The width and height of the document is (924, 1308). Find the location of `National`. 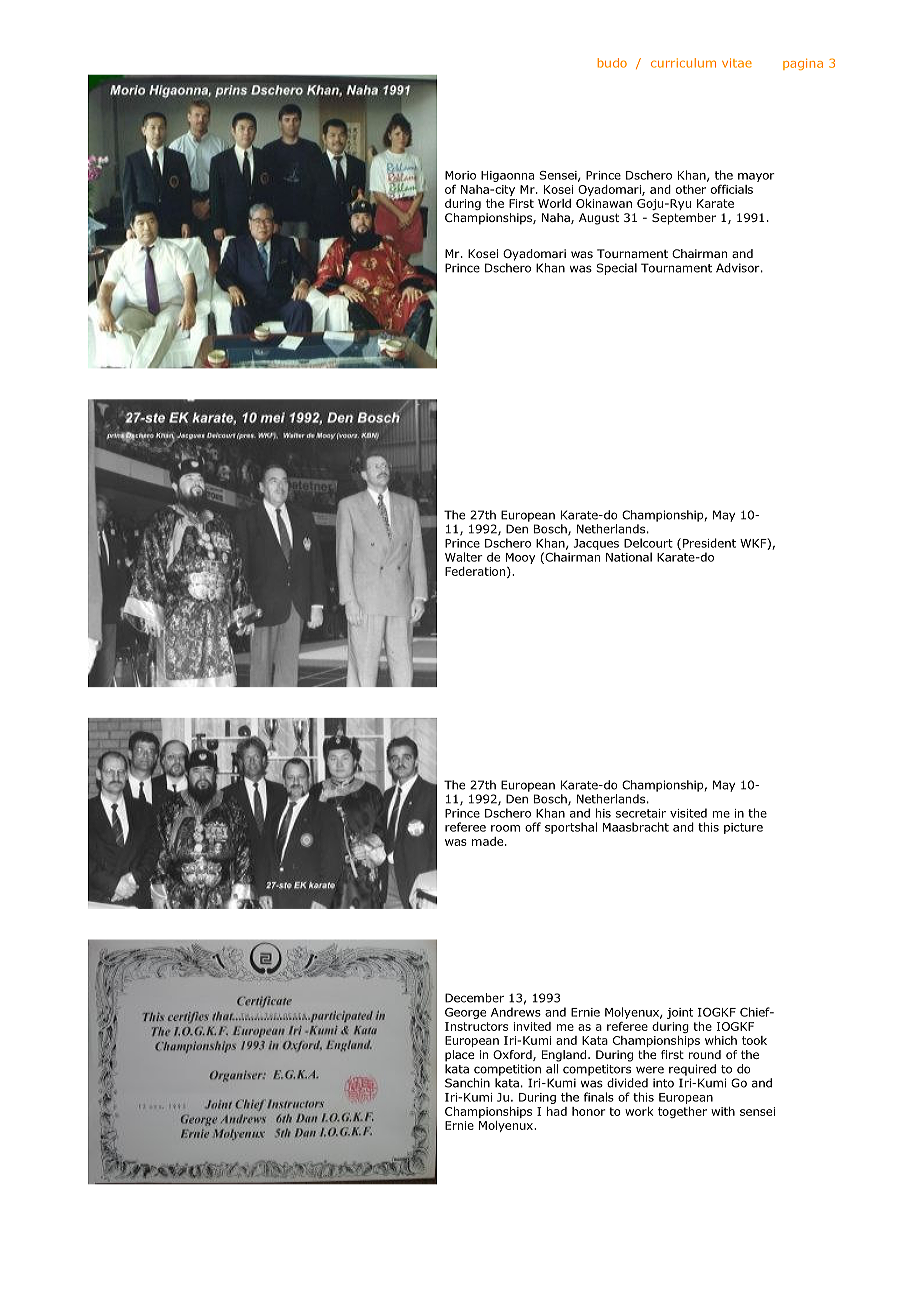

National is located at coordinates (629, 557).
